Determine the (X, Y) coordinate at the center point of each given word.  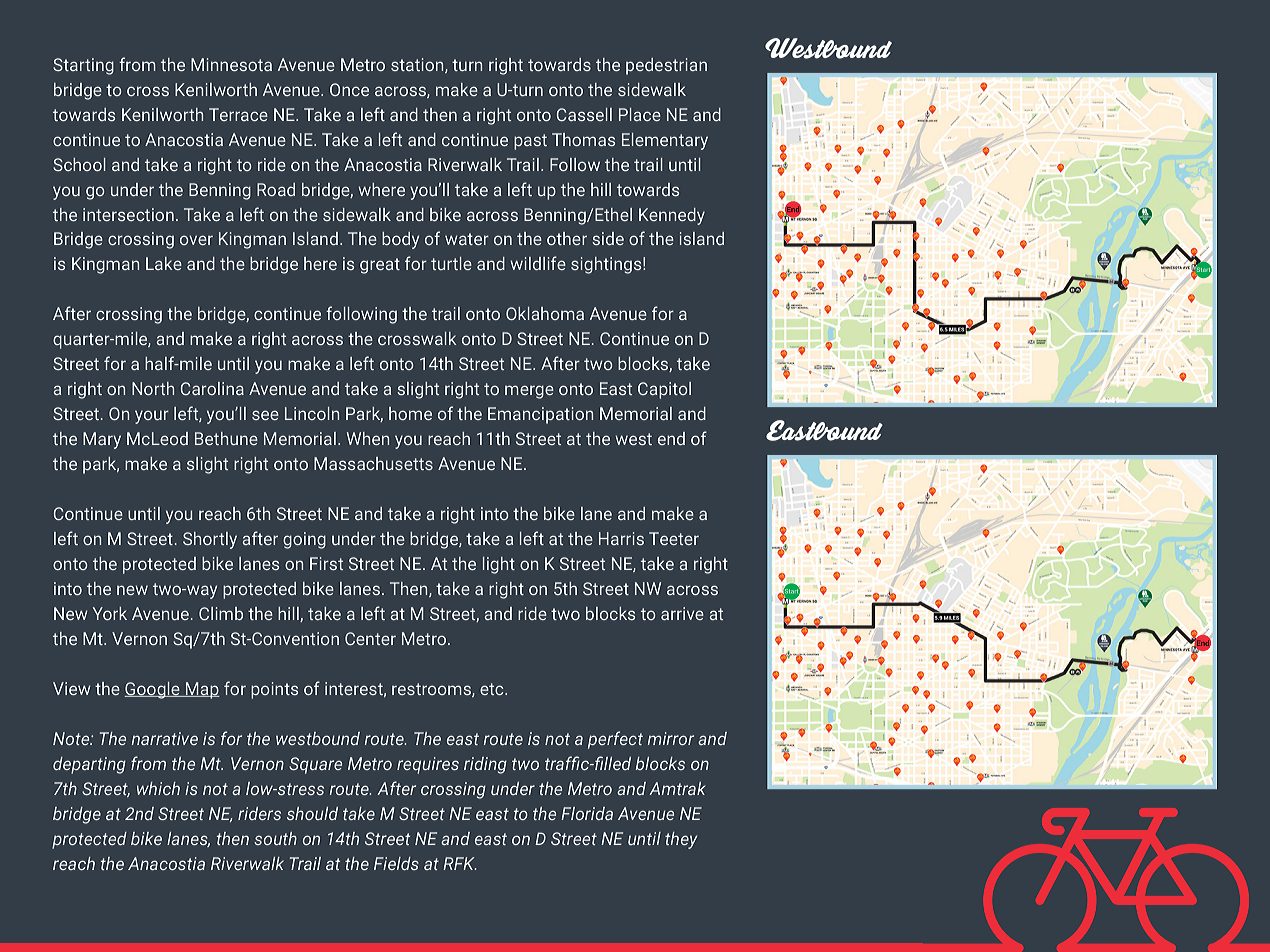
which (158, 788)
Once (349, 89)
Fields (396, 863)
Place (640, 114)
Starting (83, 66)
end (671, 438)
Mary (102, 440)
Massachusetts (373, 463)
